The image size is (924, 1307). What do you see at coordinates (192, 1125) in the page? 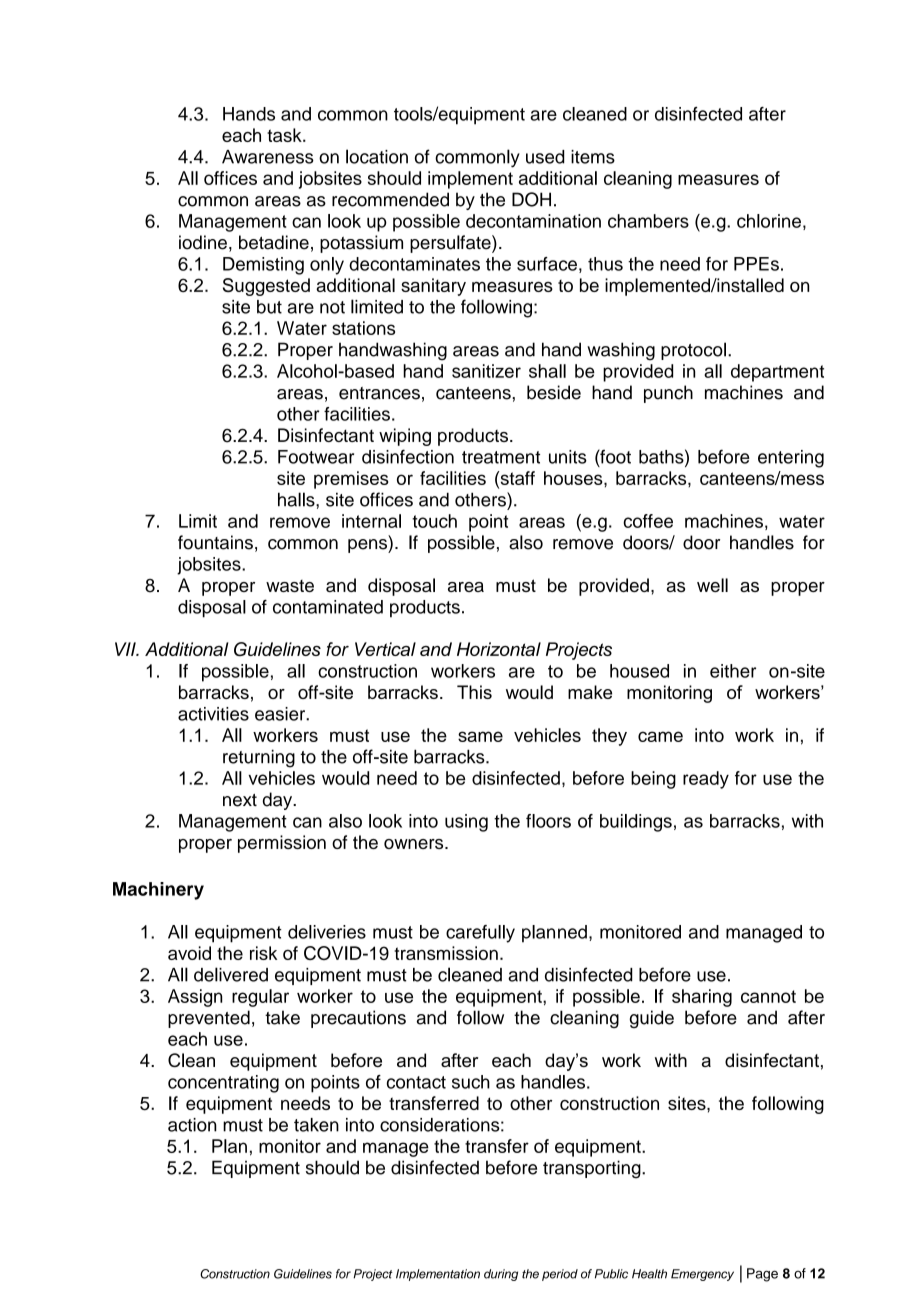
I see `action` at bounding box center [192, 1125].
